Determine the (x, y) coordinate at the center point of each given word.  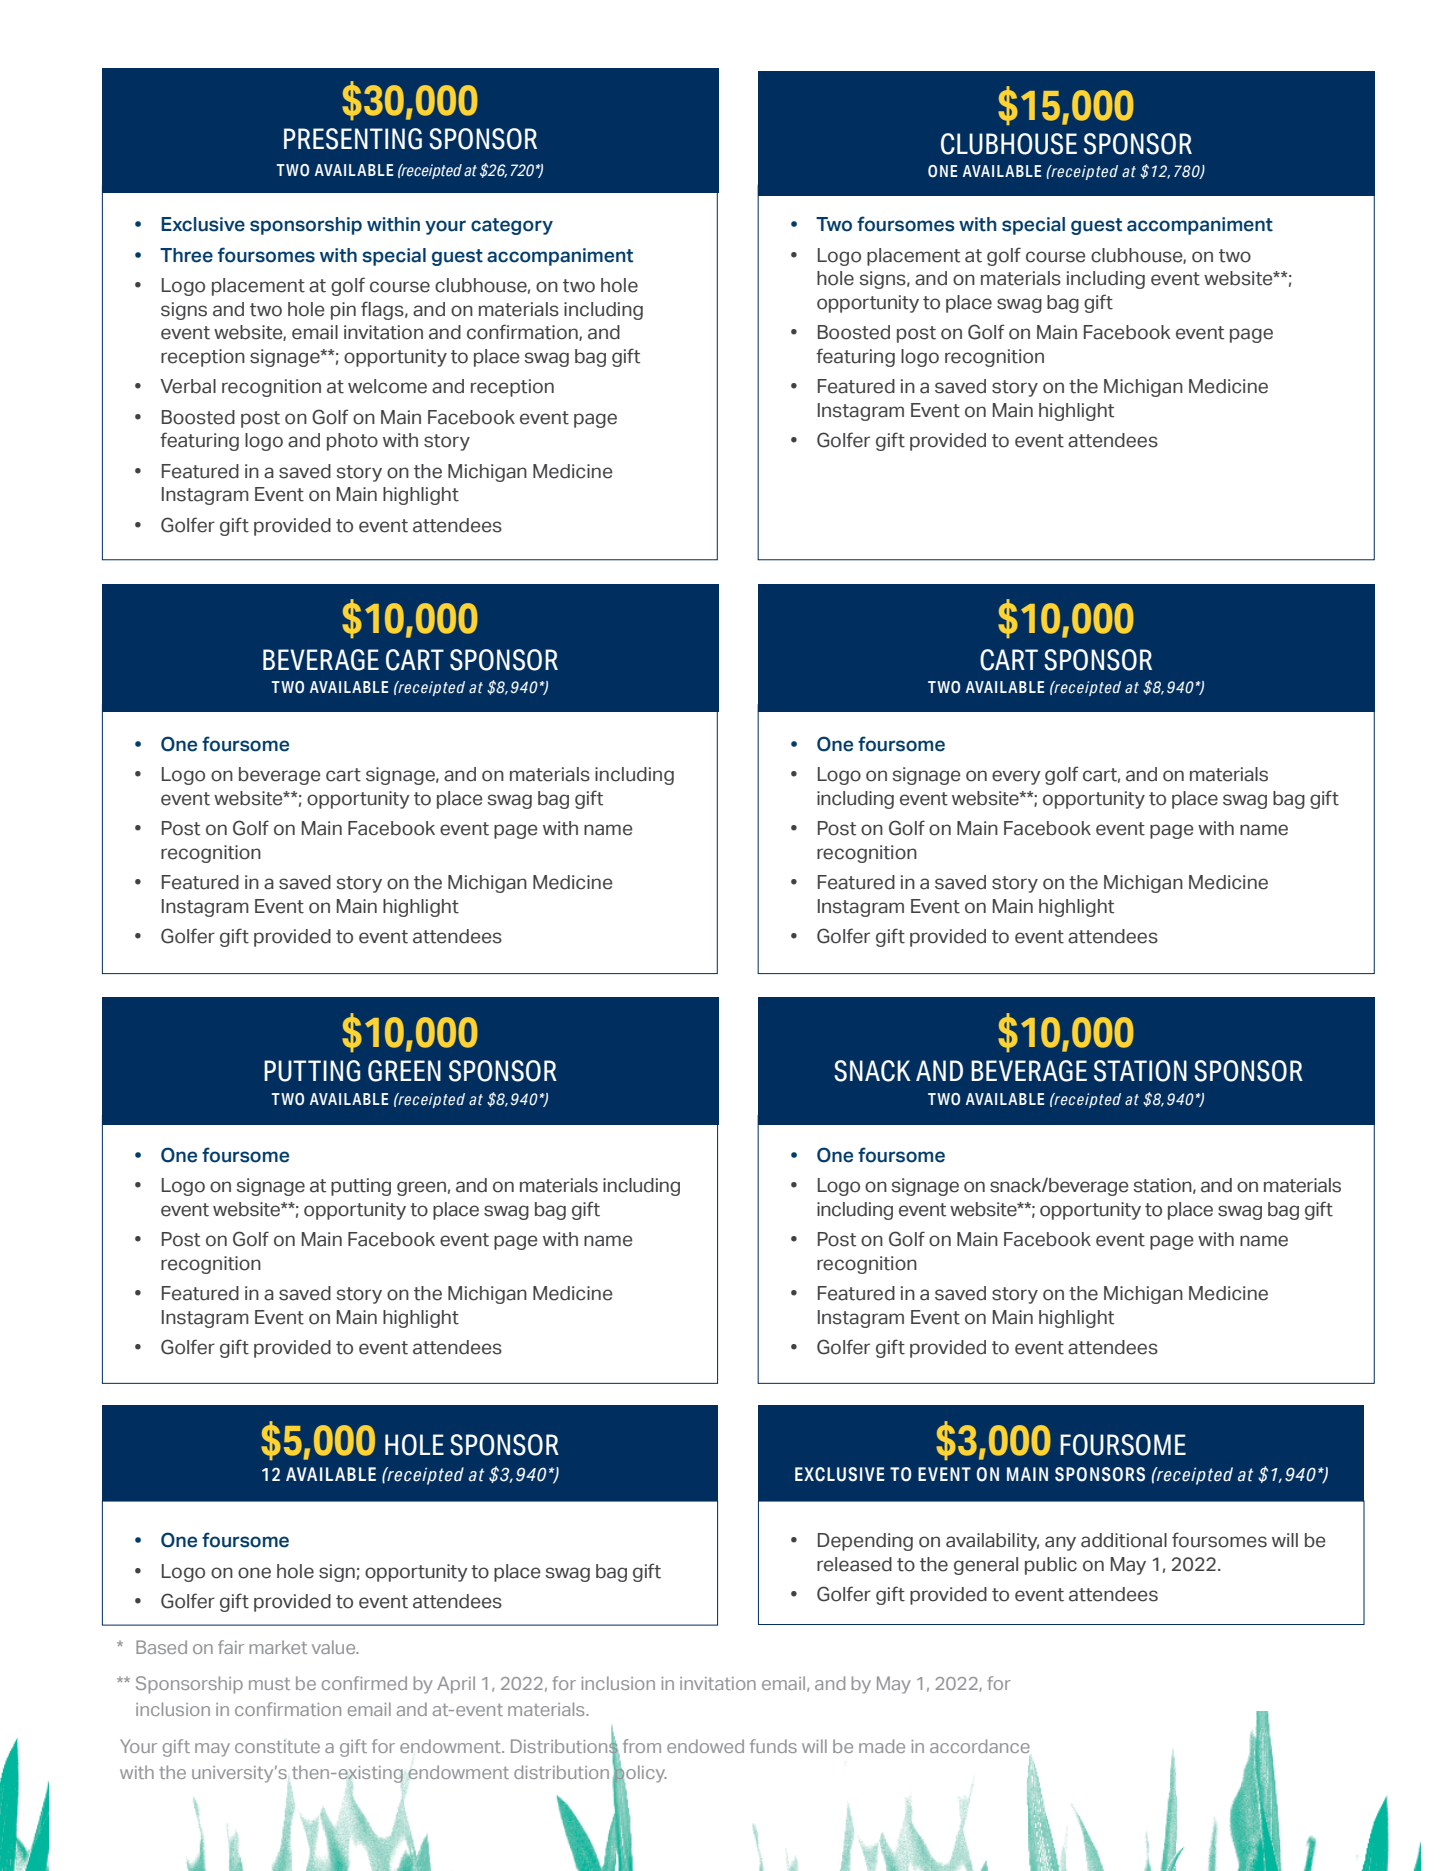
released (854, 1564)
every (1016, 777)
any (1060, 1543)
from (642, 1746)
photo (352, 442)
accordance (980, 1746)
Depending (865, 1542)
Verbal (188, 386)
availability (992, 1542)
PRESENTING (353, 139)
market (278, 1647)
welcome (387, 386)
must (269, 1684)
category (512, 226)
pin (343, 311)
